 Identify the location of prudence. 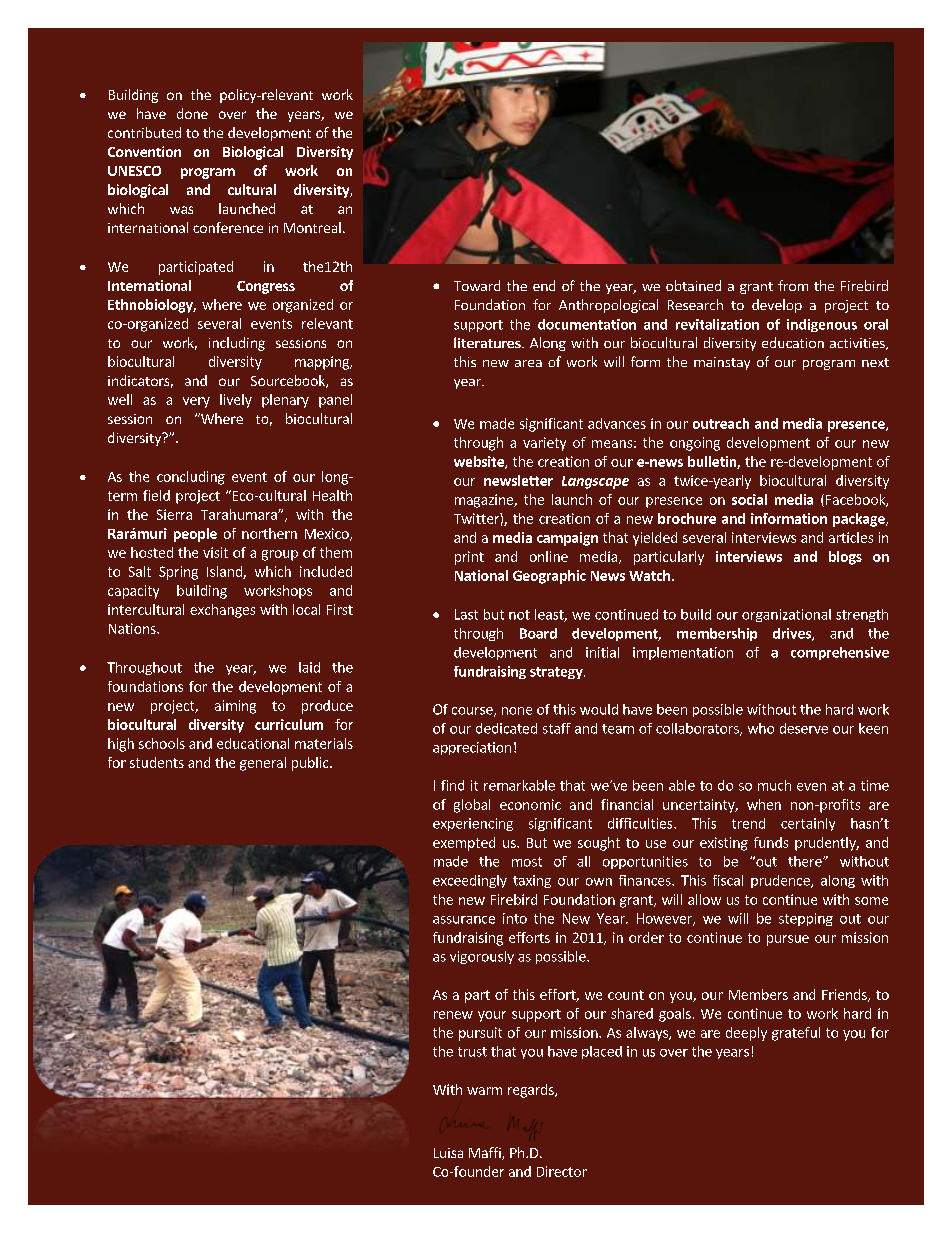
(781, 881).
